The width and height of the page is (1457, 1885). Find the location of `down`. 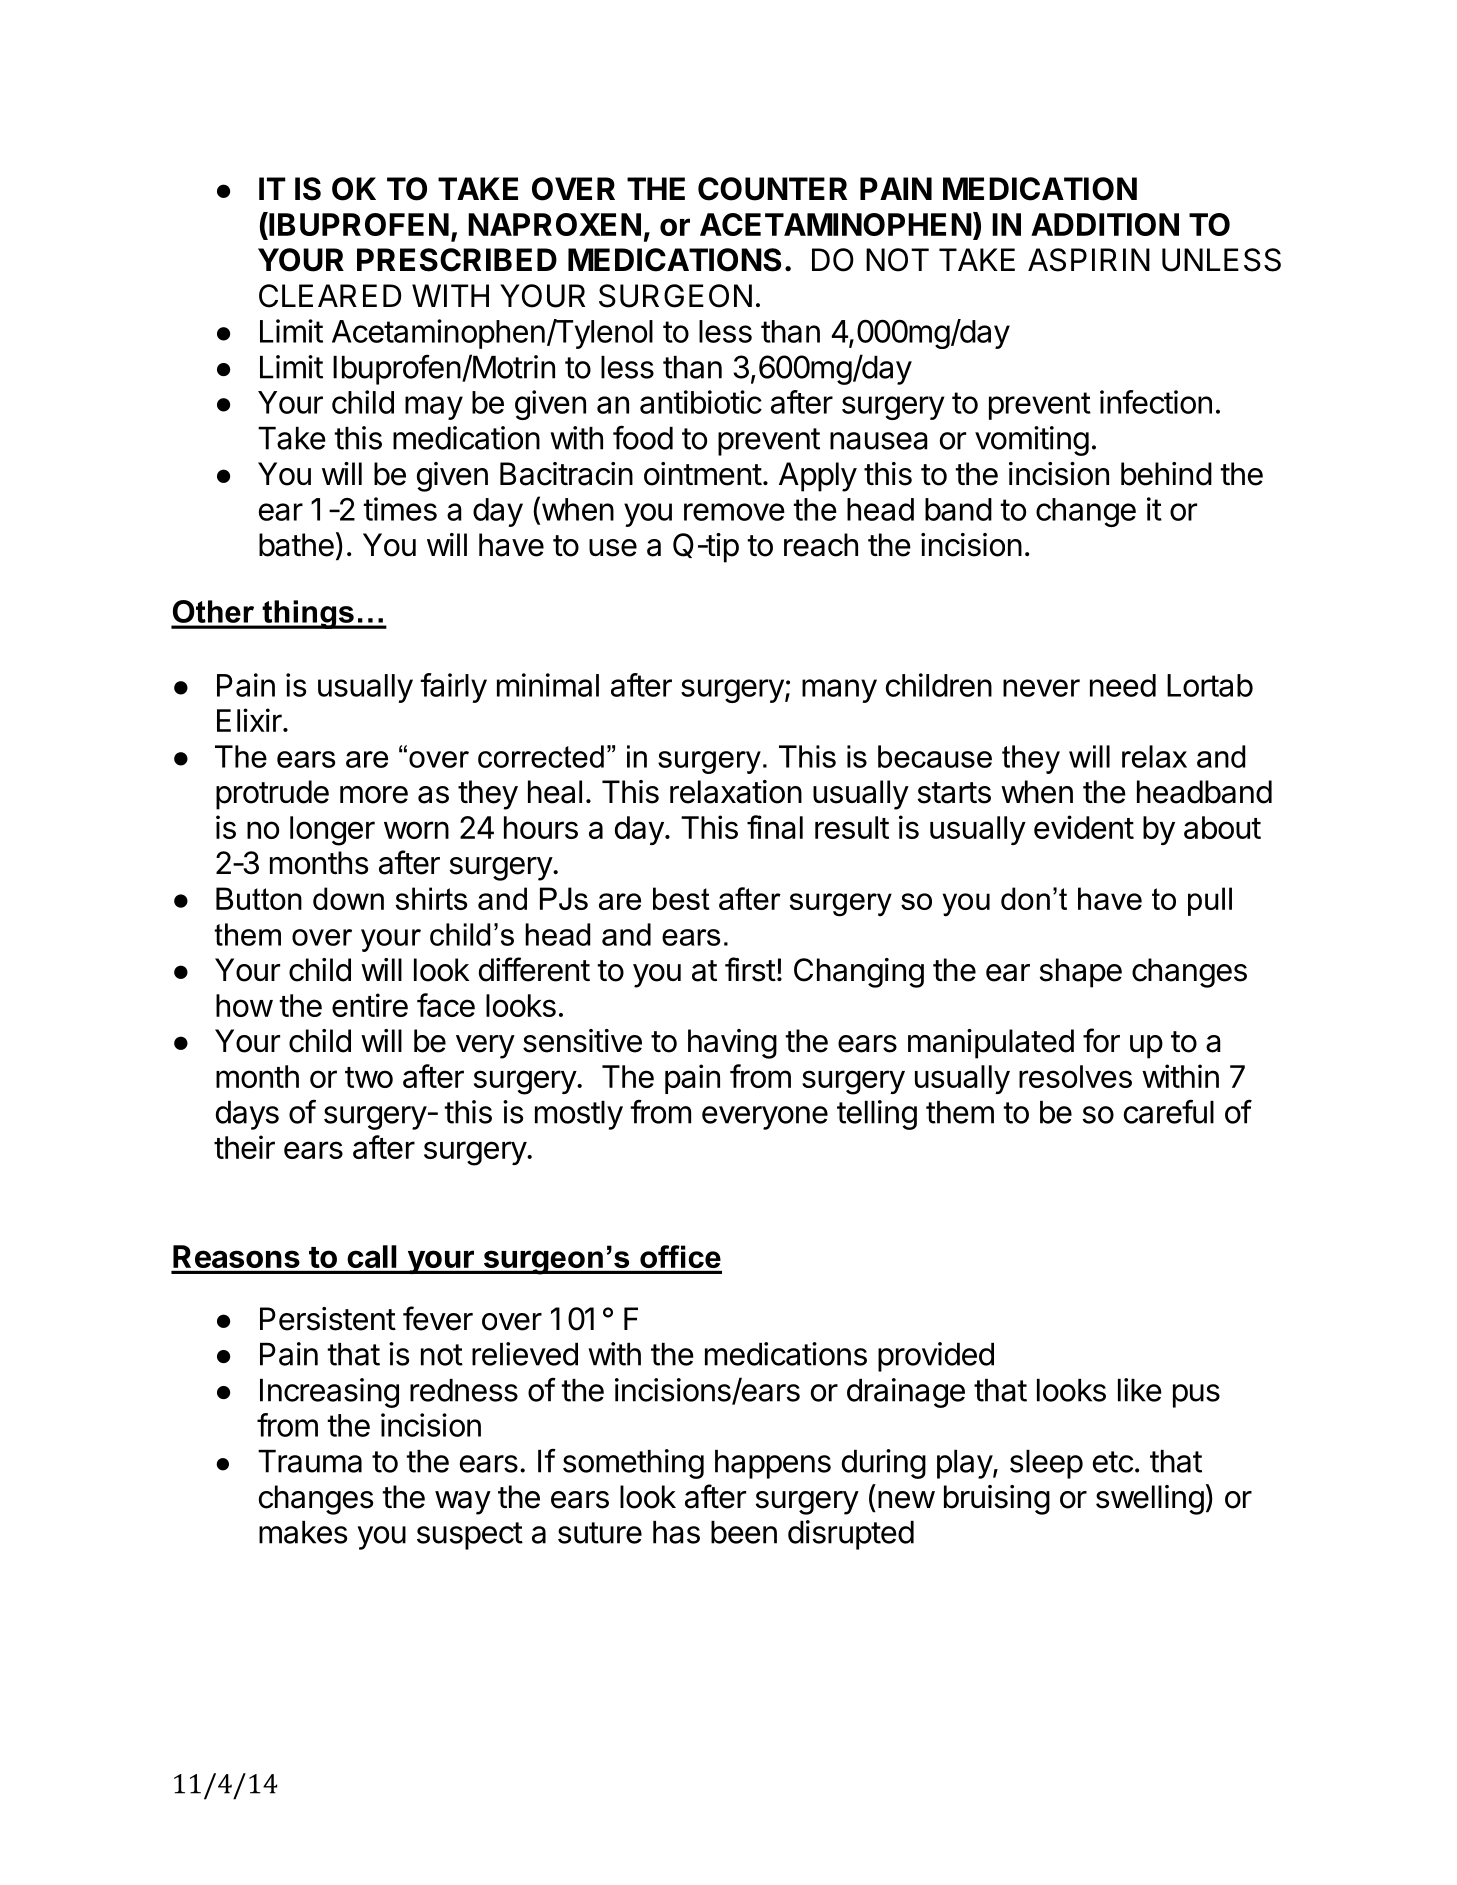

down is located at coordinates (348, 898).
